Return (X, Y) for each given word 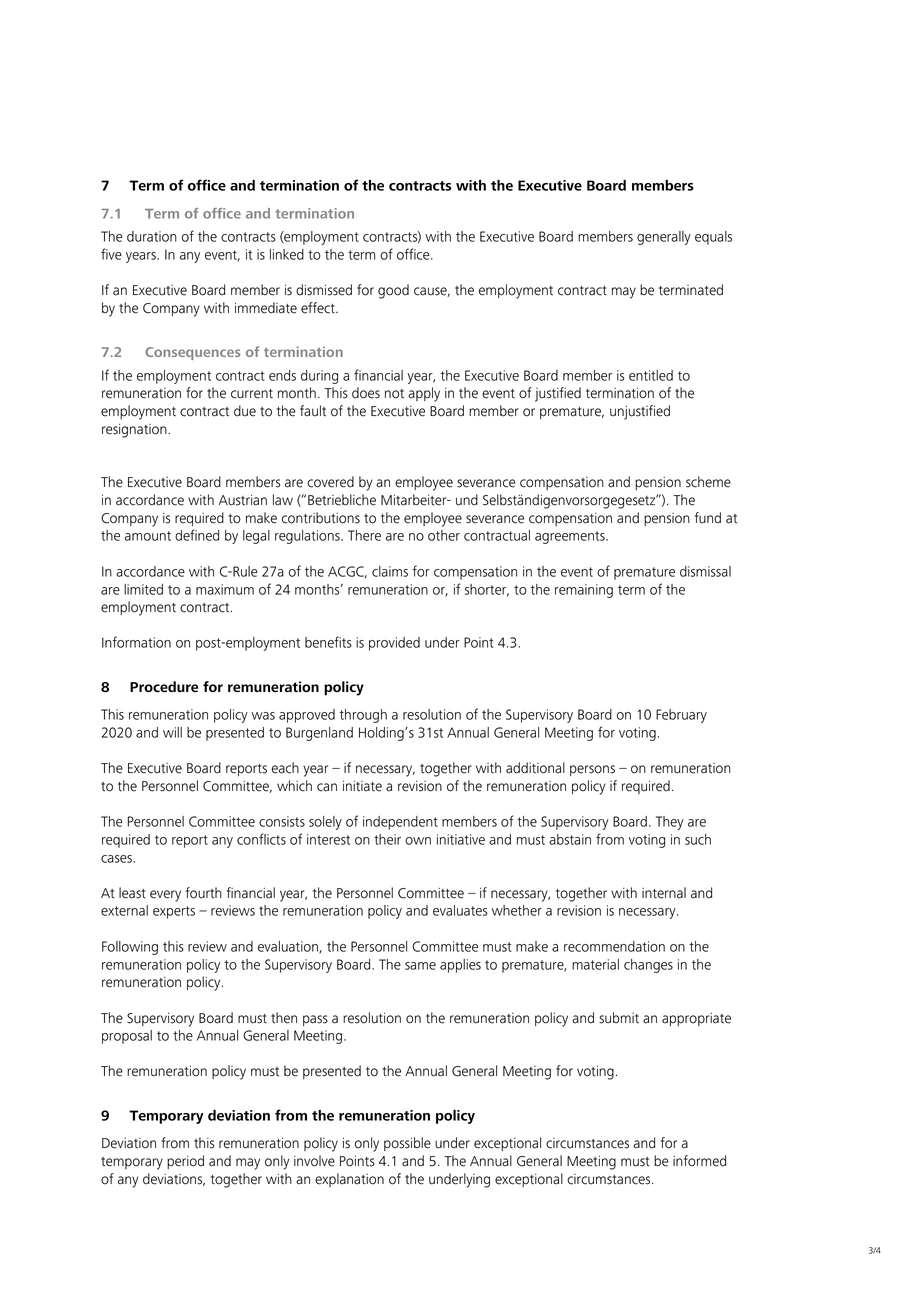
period (185, 1162)
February (681, 716)
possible (407, 1144)
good (393, 291)
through (363, 716)
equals (713, 238)
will (172, 732)
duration (152, 236)
